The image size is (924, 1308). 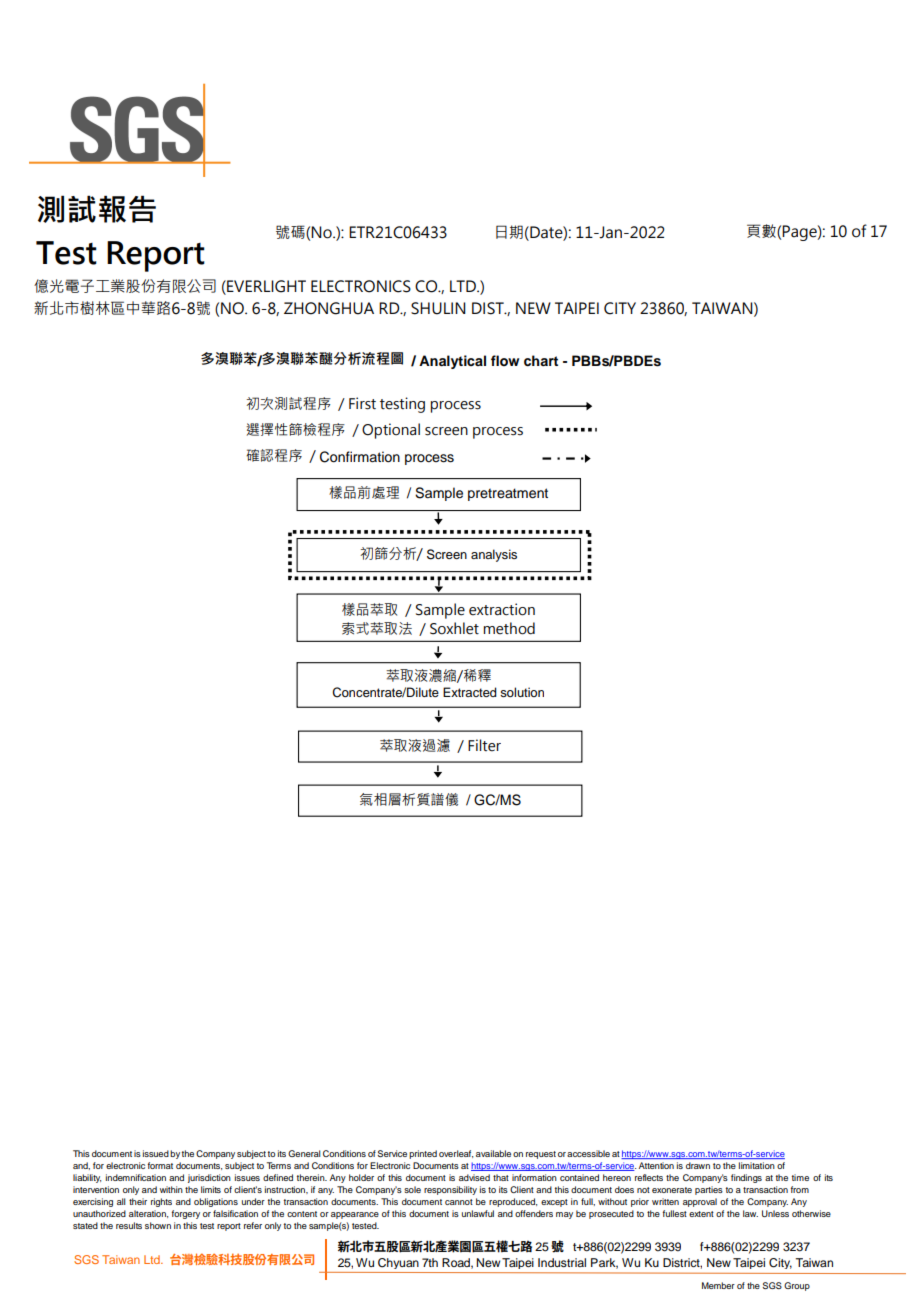 What do you see at coordinates (362, 403) in the screenshot?
I see `First` at bounding box center [362, 403].
